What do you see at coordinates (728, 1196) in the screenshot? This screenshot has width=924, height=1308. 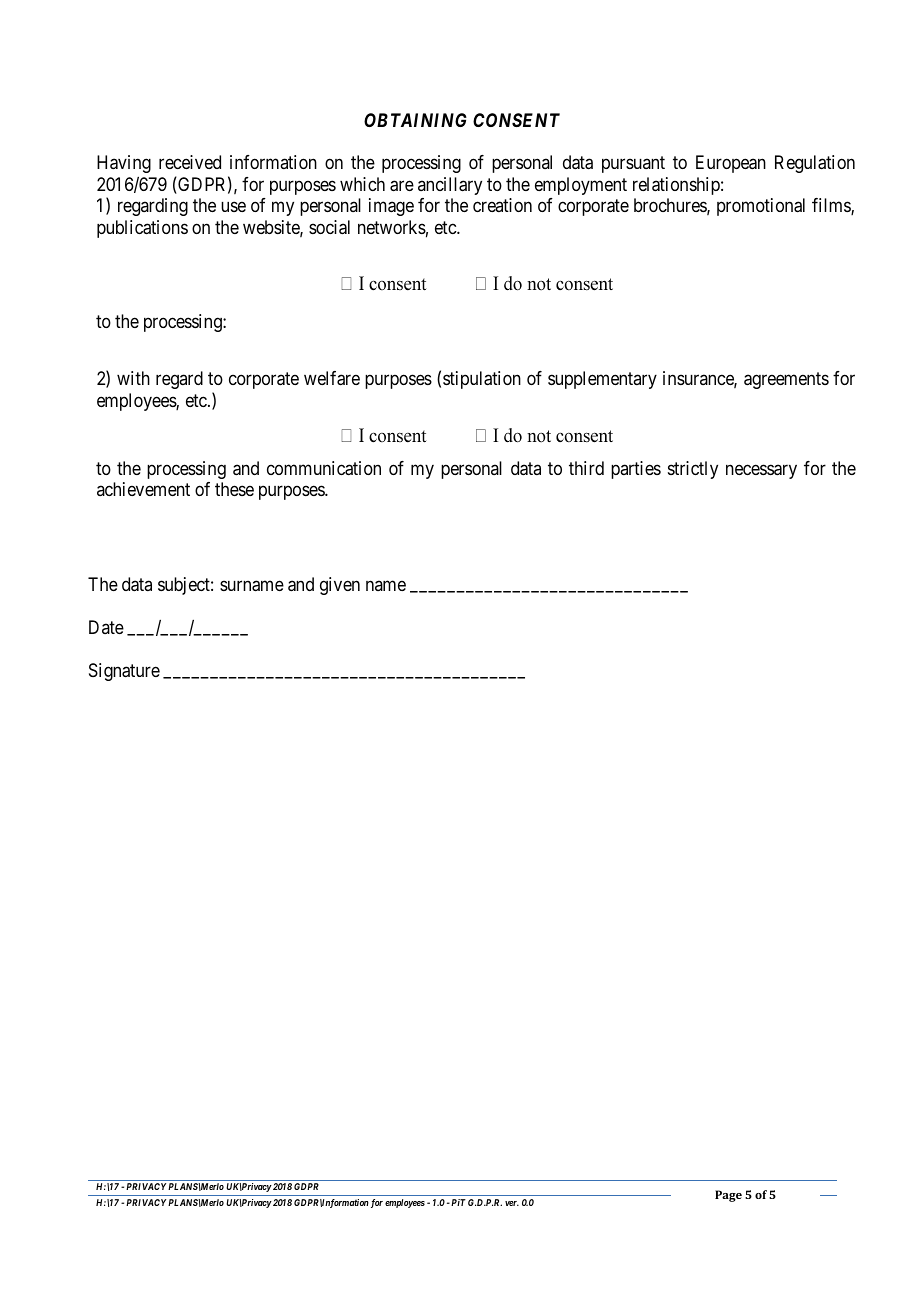 I see `Page` at bounding box center [728, 1196].
